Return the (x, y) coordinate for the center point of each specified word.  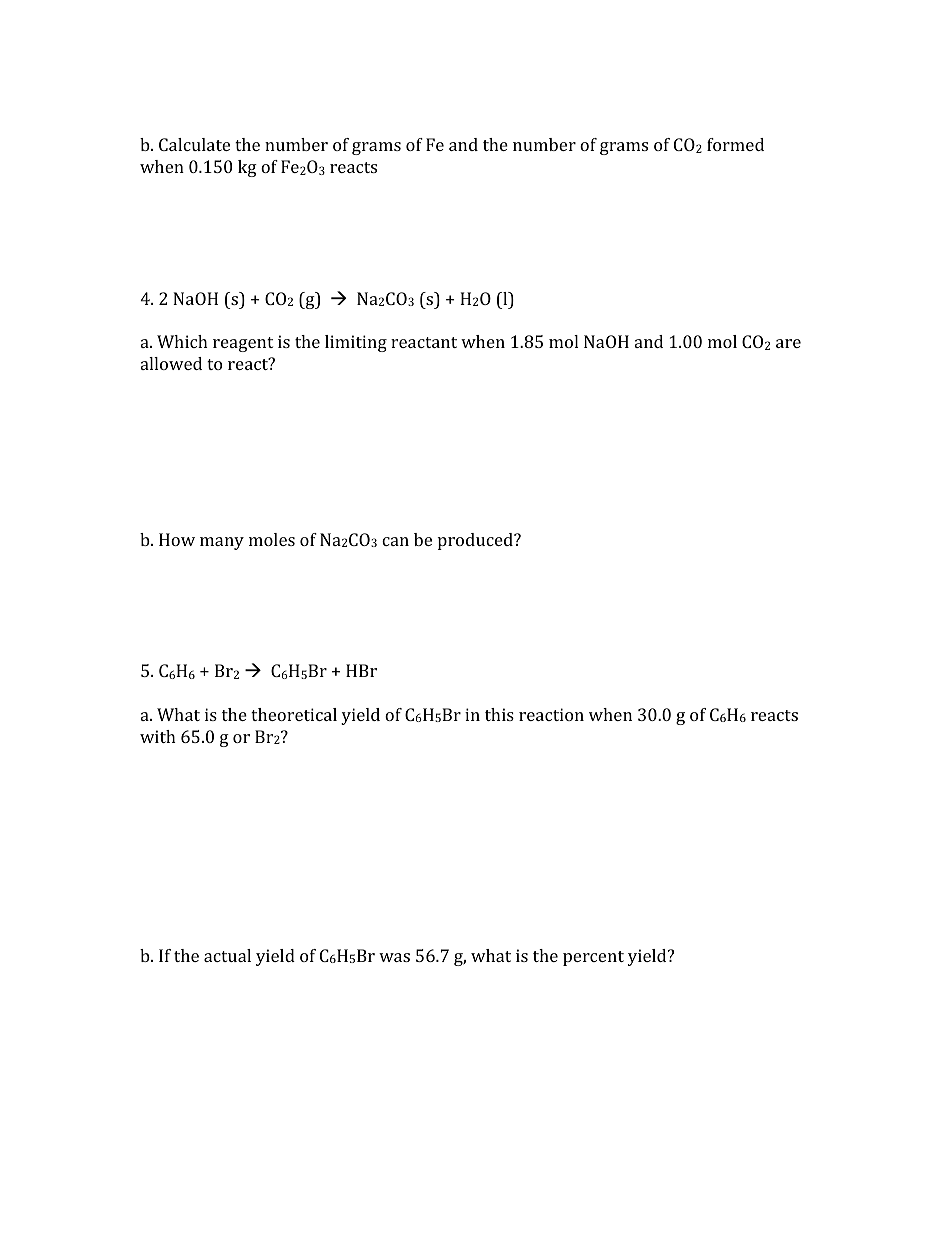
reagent (243, 344)
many (222, 543)
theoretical (294, 714)
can (395, 541)
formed (735, 144)
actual (227, 955)
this (499, 714)
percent (593, 958)
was (394, 957)
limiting (356, 343)
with (158, 736)
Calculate (194, 144)
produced (476, 541)
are (788, 343)
